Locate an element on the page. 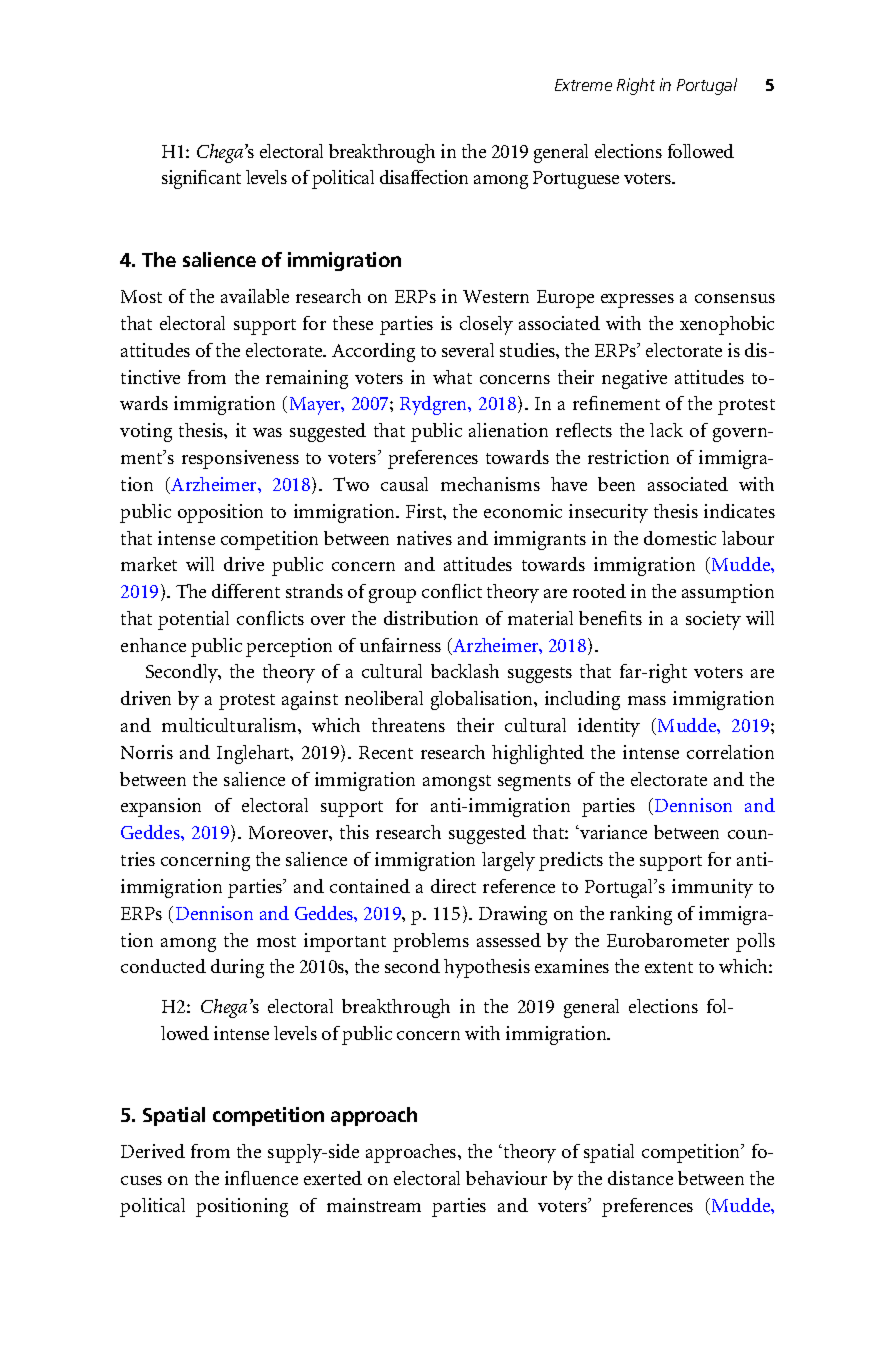 The height and width of the page is (1345, 896). distance is located at coordinates (640, 1178).
